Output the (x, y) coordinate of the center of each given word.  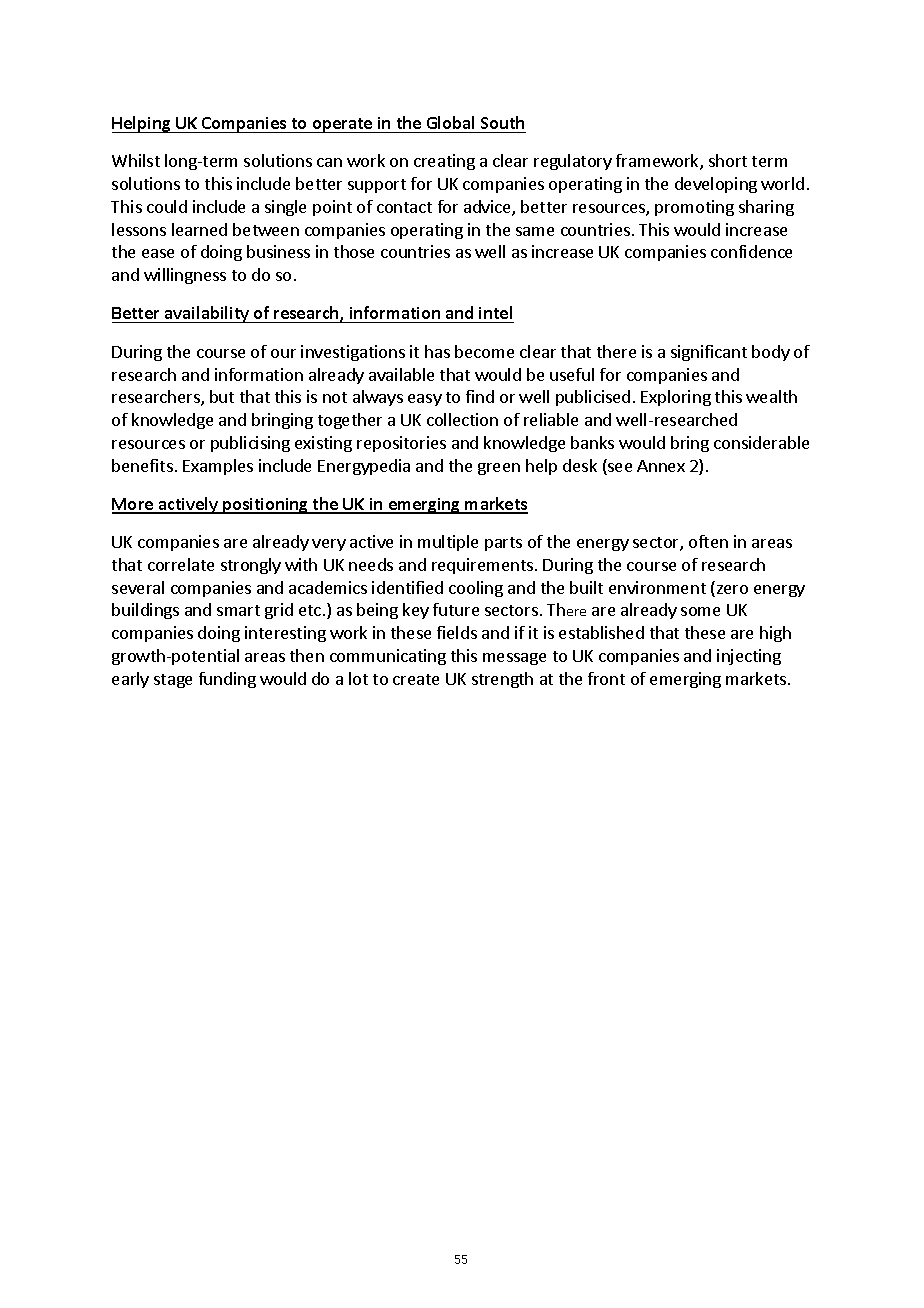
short (728, 160)
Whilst (136, 160)
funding (227, 680)
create (416, 679)
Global (450, 122)
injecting (749, 657)
